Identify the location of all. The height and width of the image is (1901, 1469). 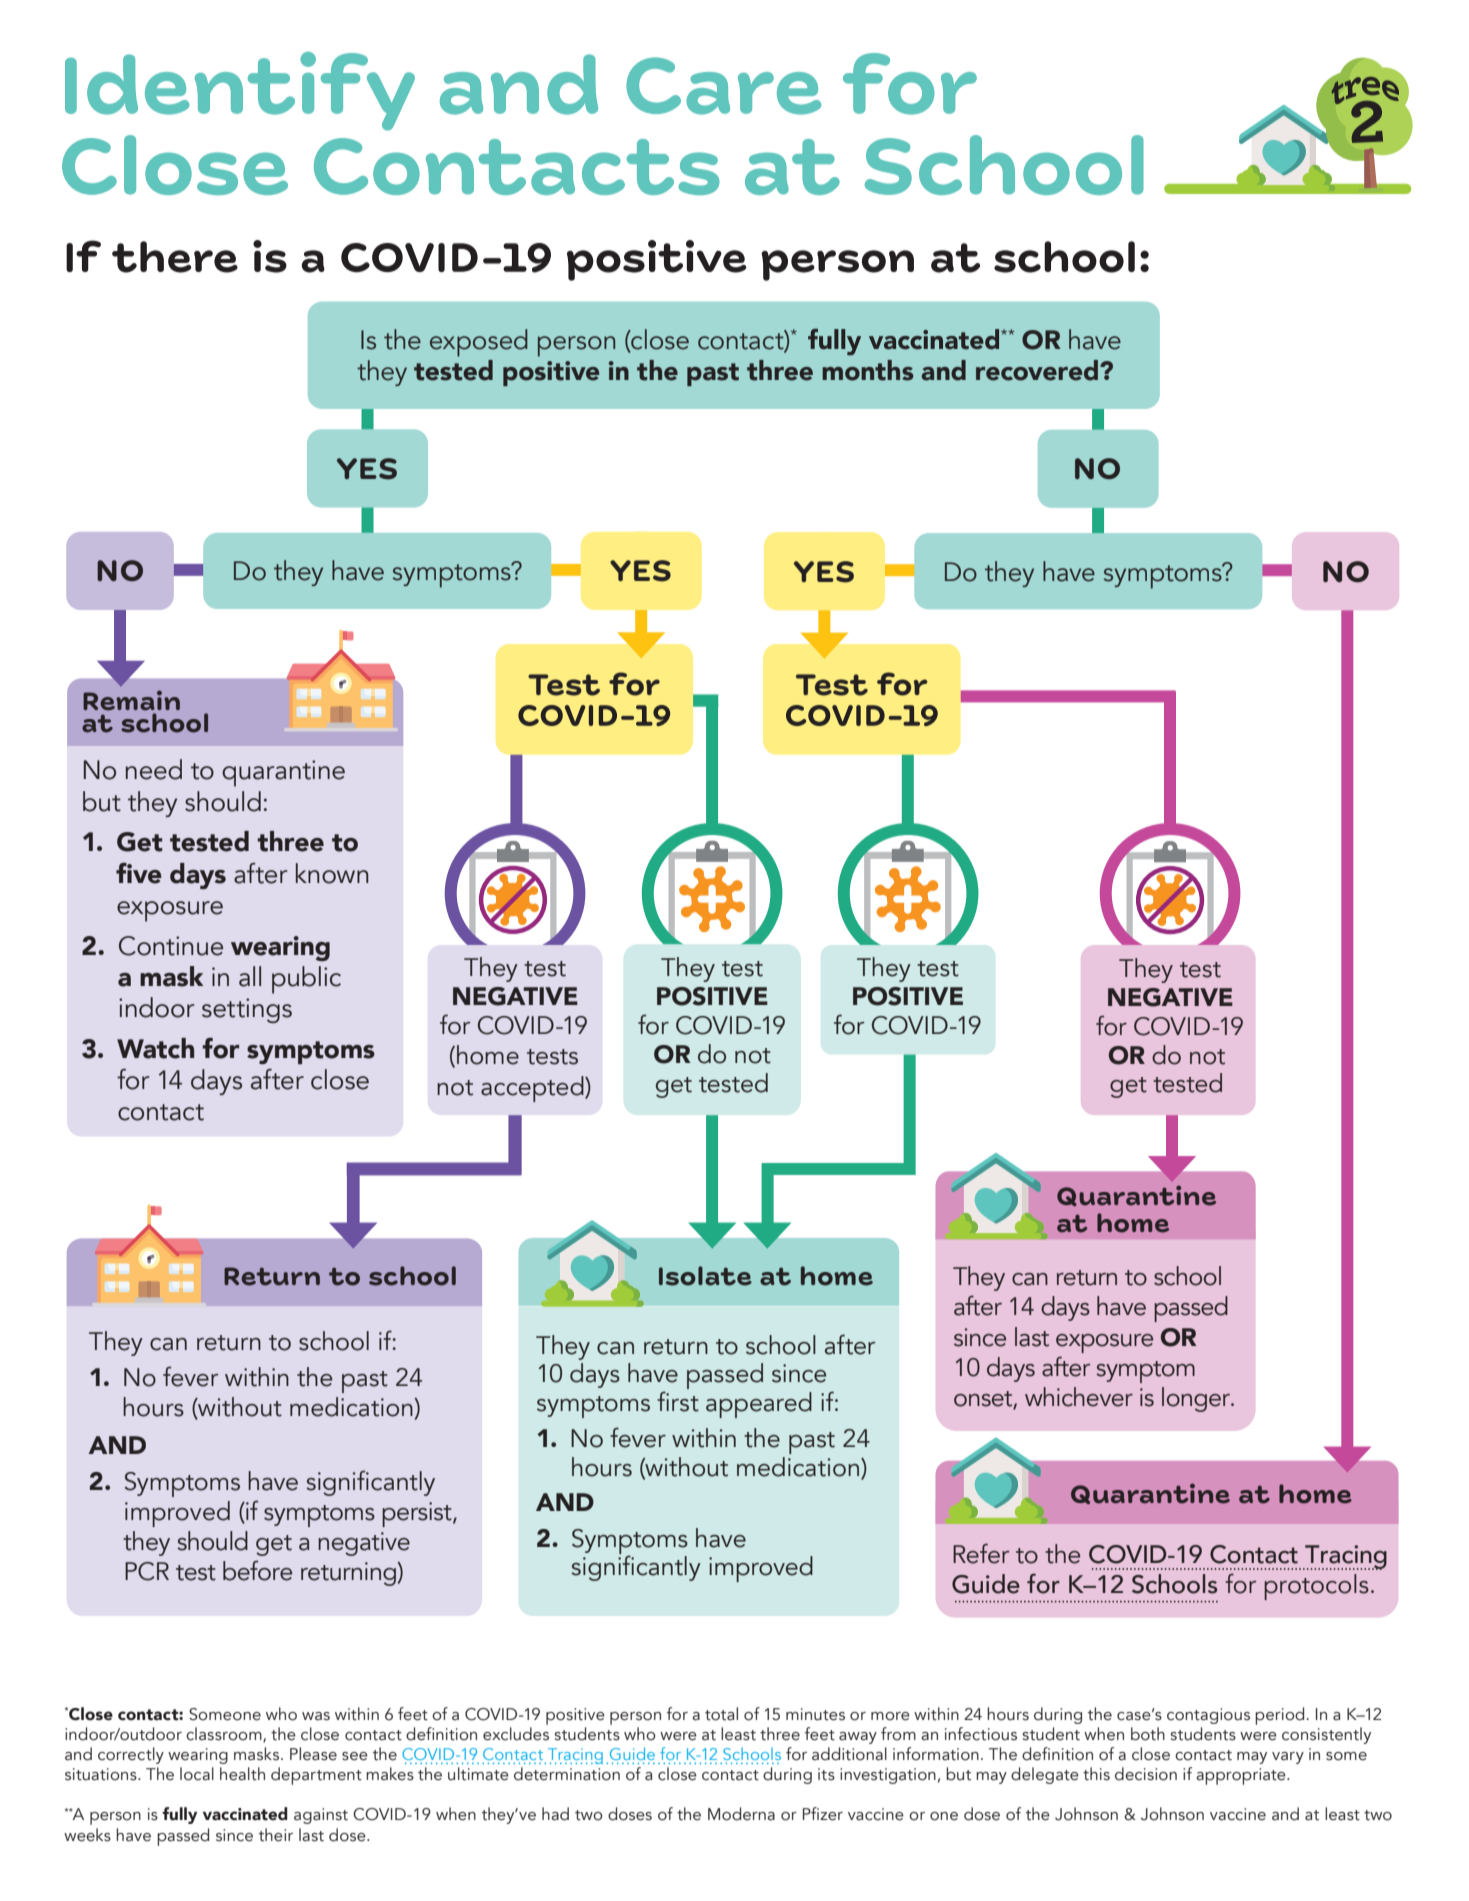
(250, 976).
